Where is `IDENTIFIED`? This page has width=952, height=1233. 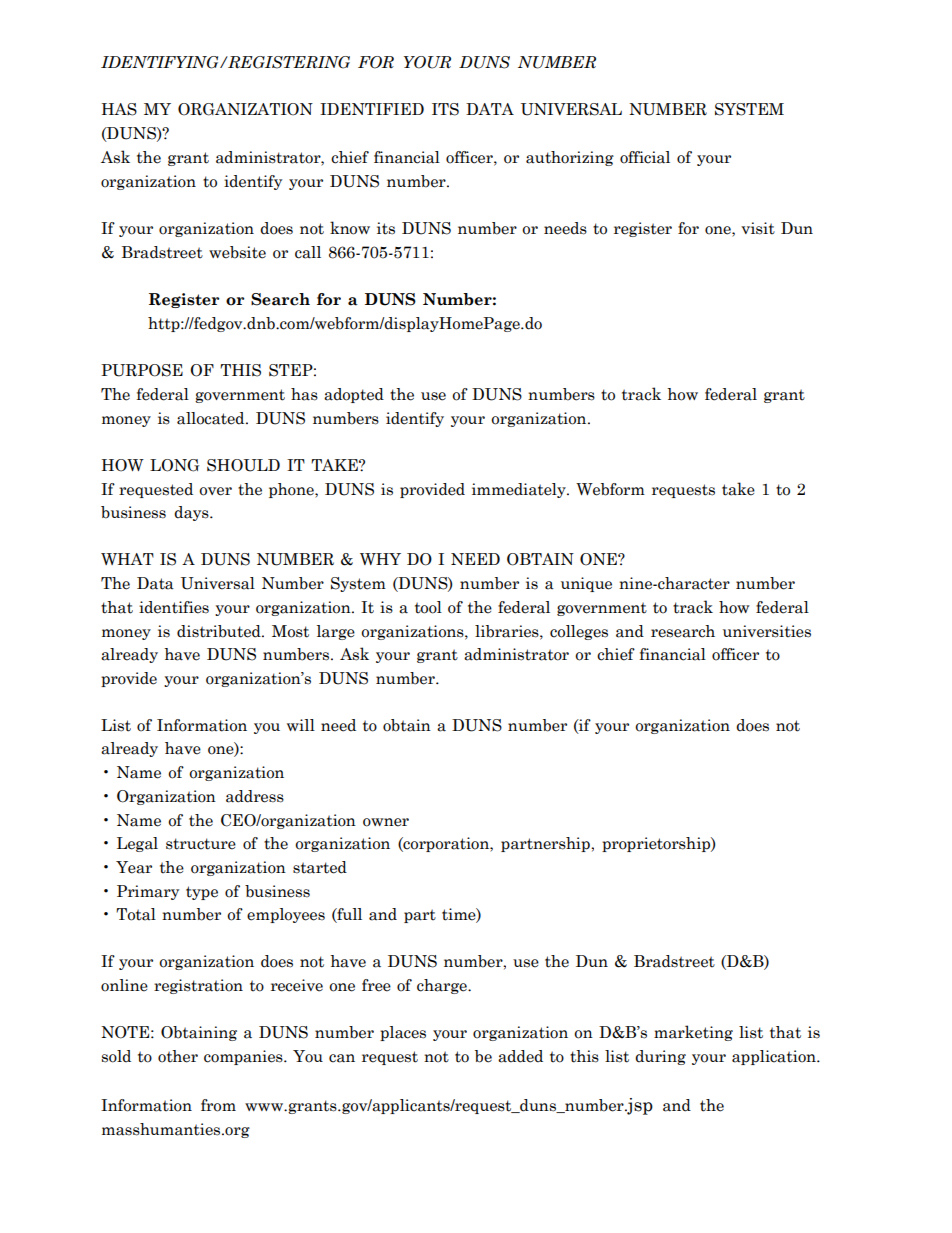 IDENTIFIED is located at coordinates (372, 109).
